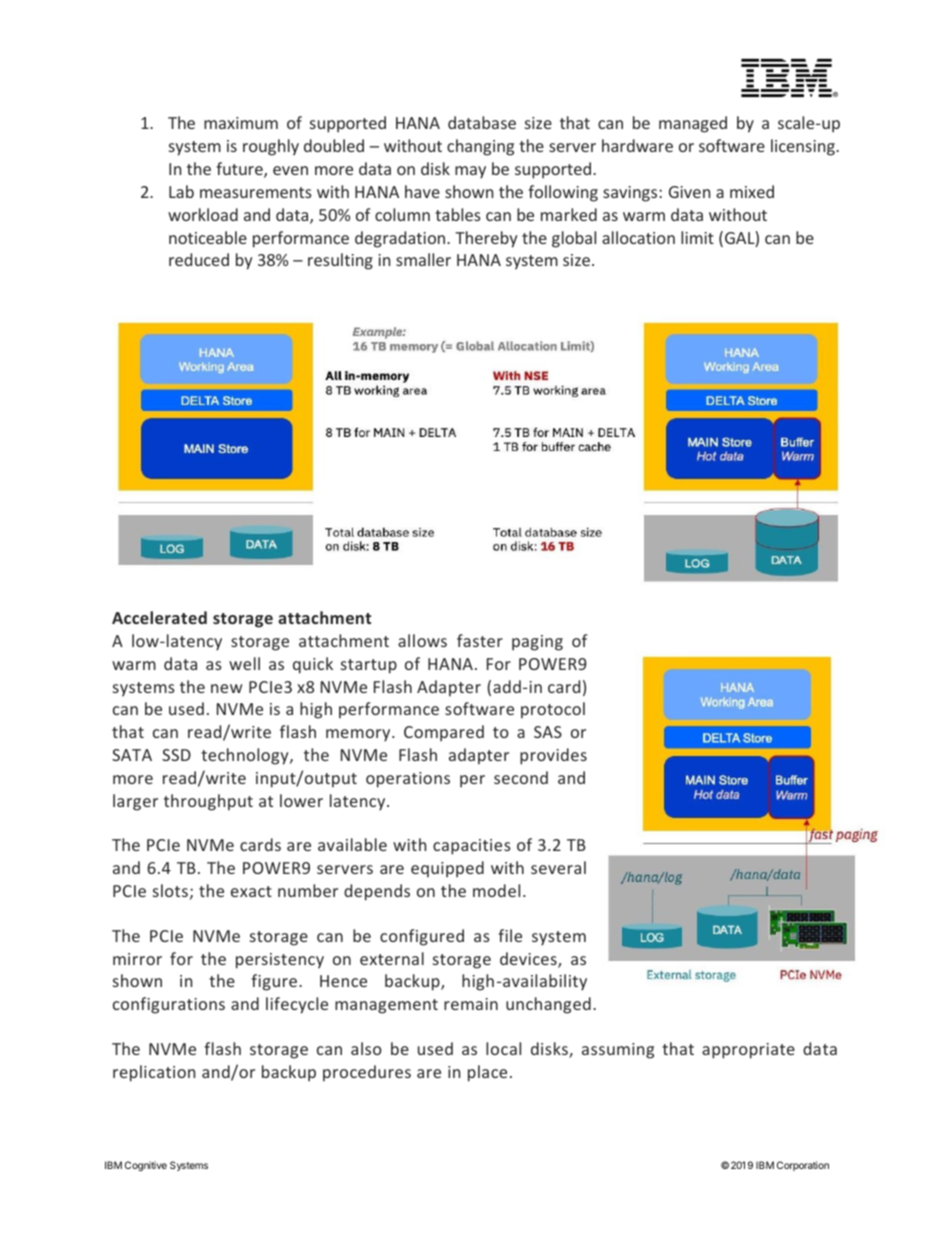 The image size is (952, 1233). Describe the element at coordinates (693, 124) in the screenshot. I see `managed` at that location.
